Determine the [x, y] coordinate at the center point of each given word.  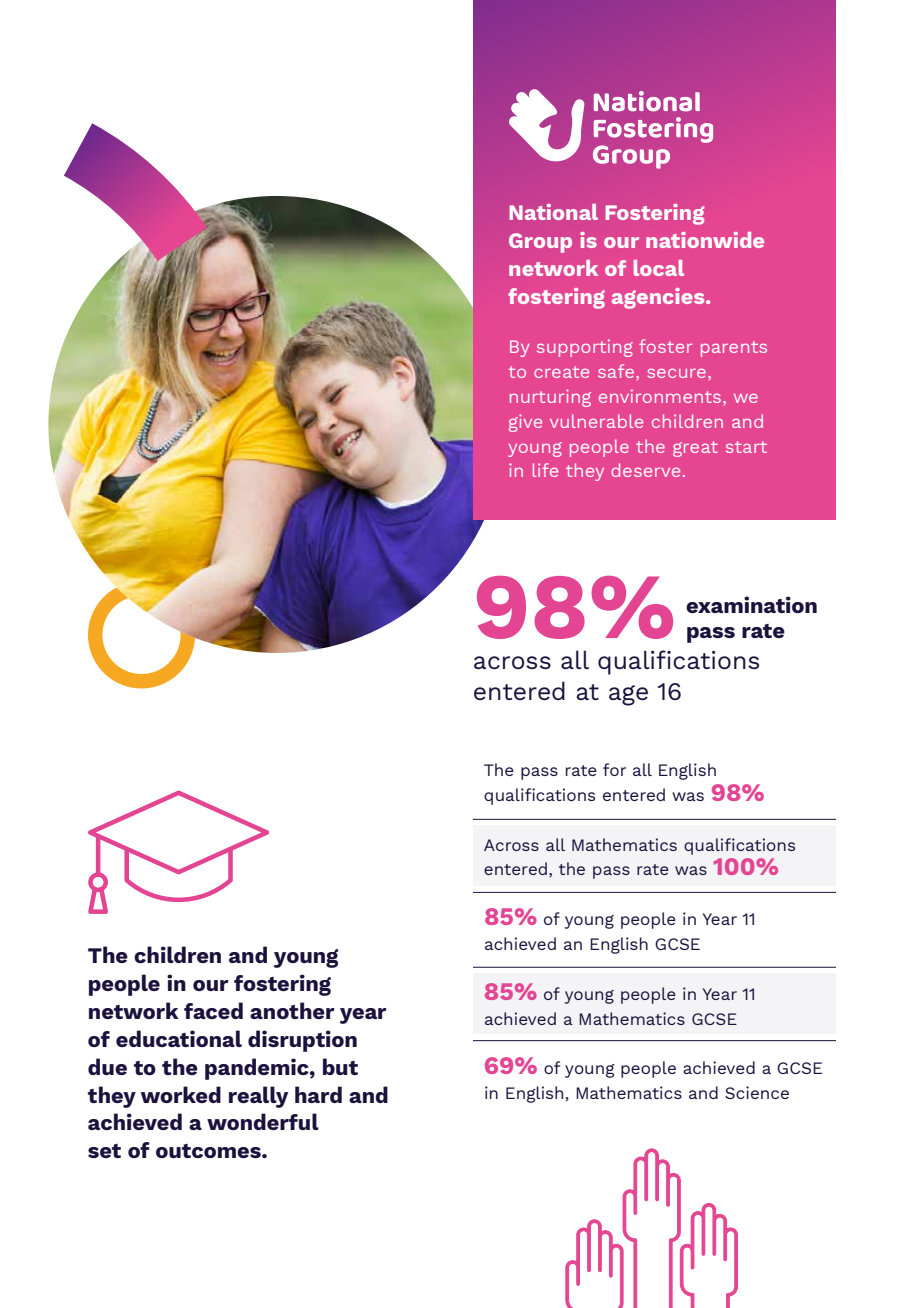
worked [181, 1094]
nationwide [705, 240]
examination [751, 604]
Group [540, 243]
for [614, 769]
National [553, 212]
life [545, 470]
